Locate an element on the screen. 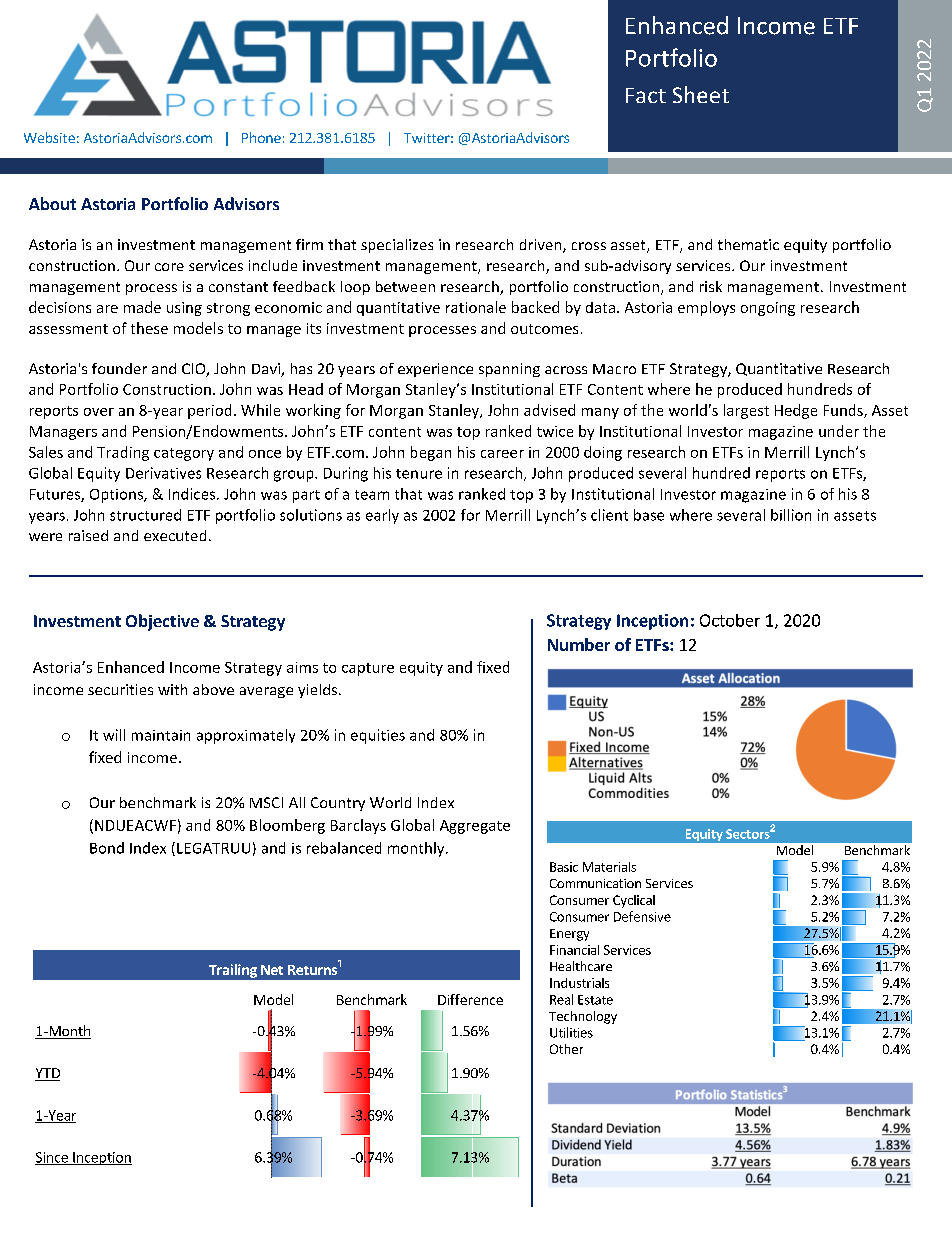 The image size is (952, 1233). Options is located at coordinates (117, 496).
